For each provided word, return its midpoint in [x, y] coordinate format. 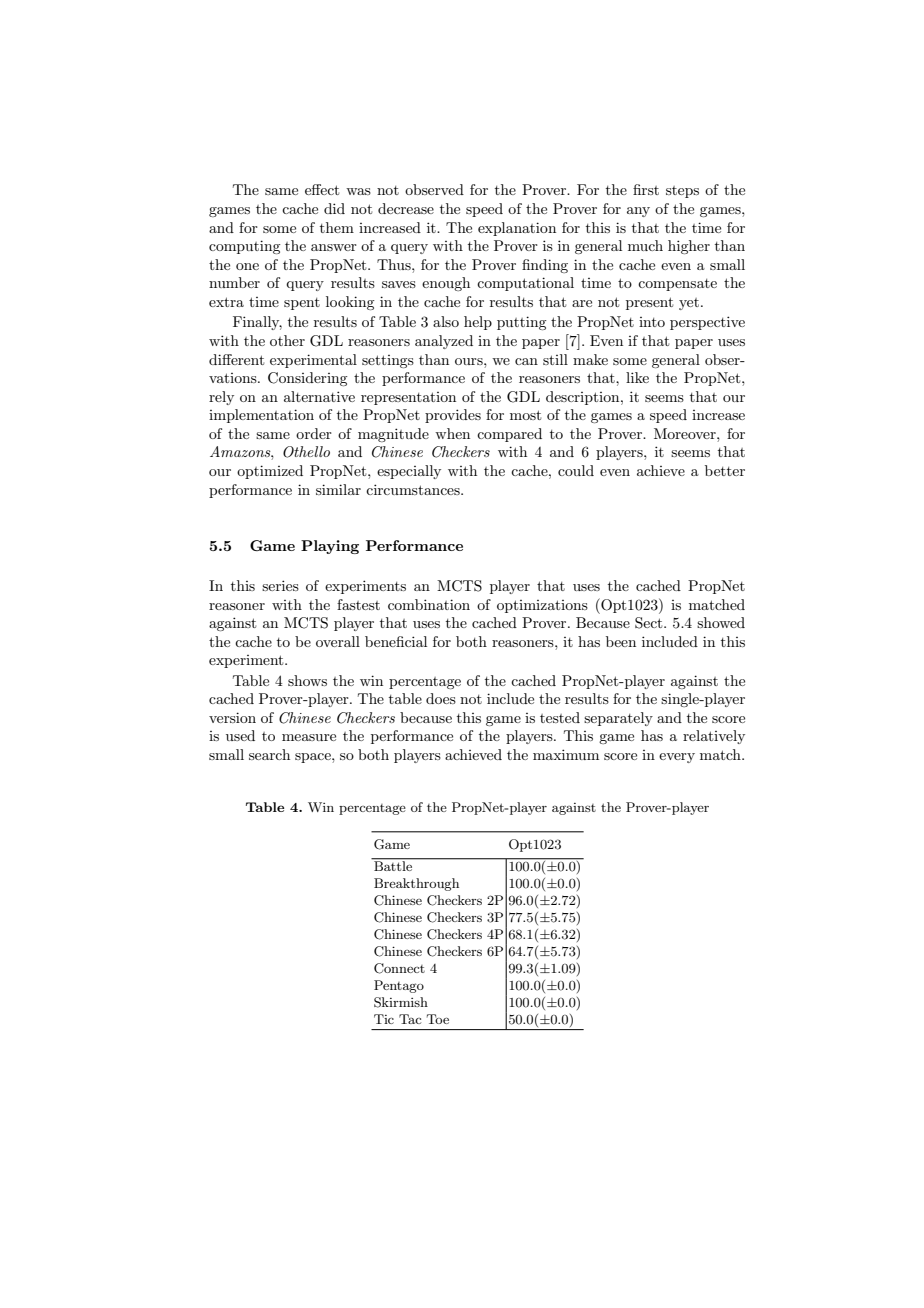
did [334, 208]
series [280, 585]
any [638, 212]
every [677, 758]
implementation [261, 416]
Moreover [686, 433]
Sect [650, 623]
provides [453, 416]
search [269, 754]
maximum [566, 754]
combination [429, 604]
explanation [517, 229]
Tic [384, 1019]
